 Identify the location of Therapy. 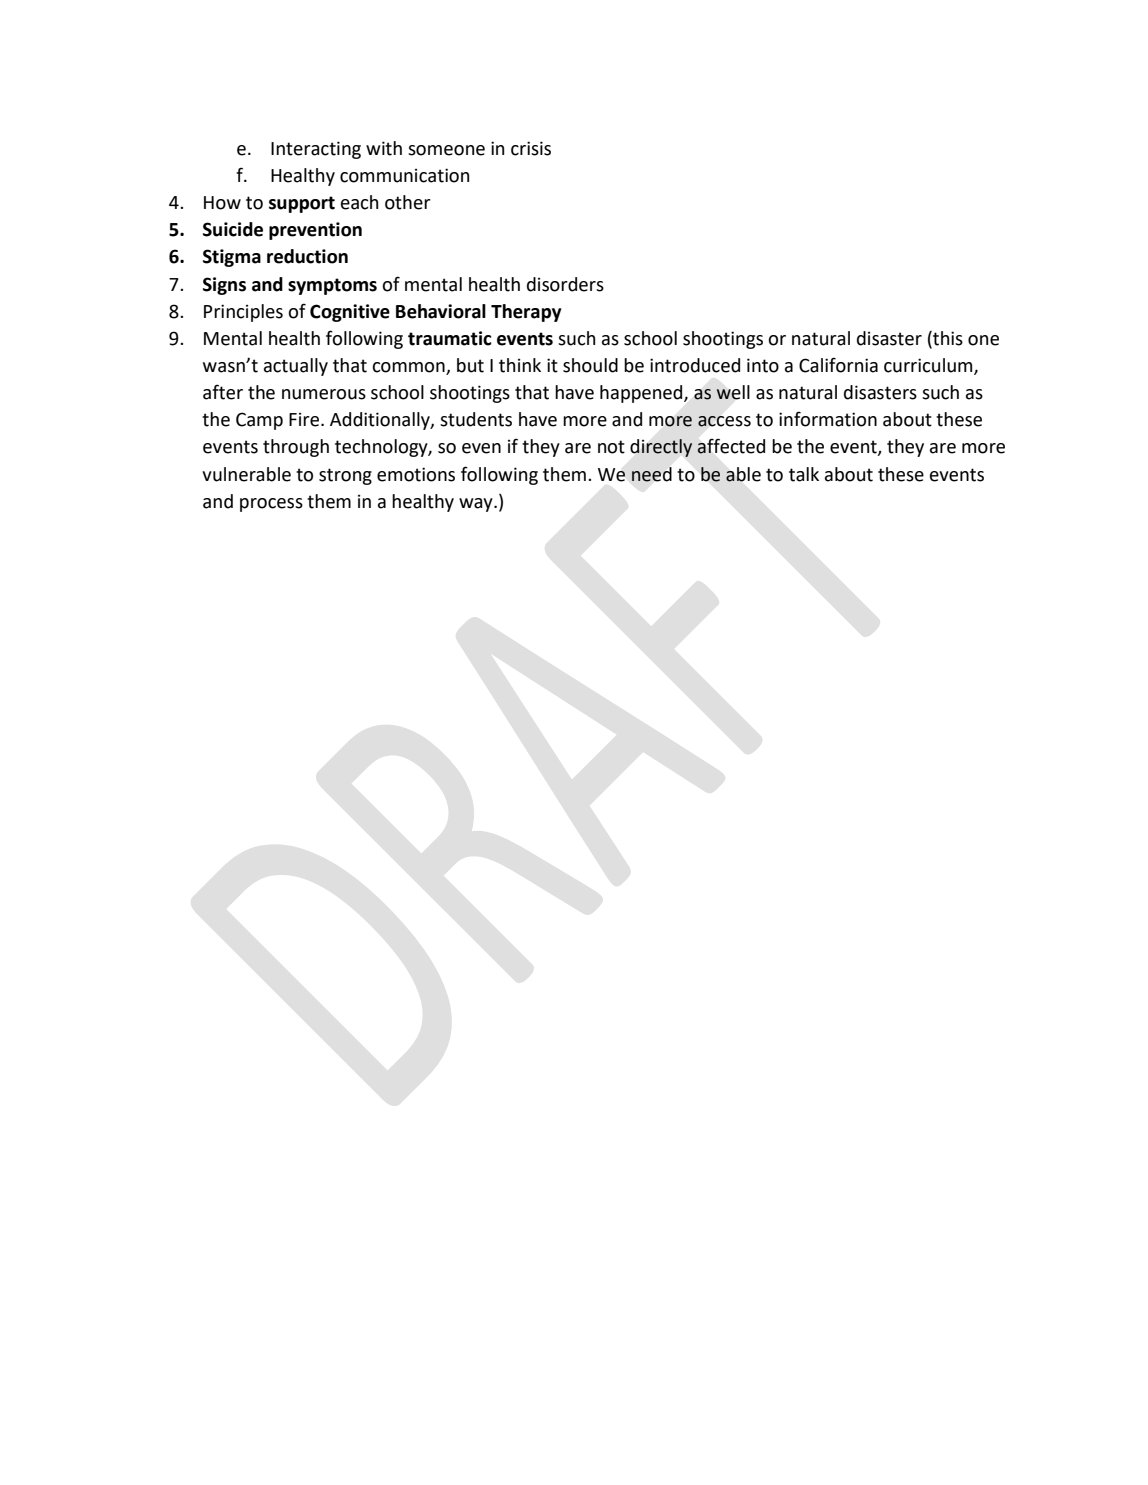
(526, 313).
